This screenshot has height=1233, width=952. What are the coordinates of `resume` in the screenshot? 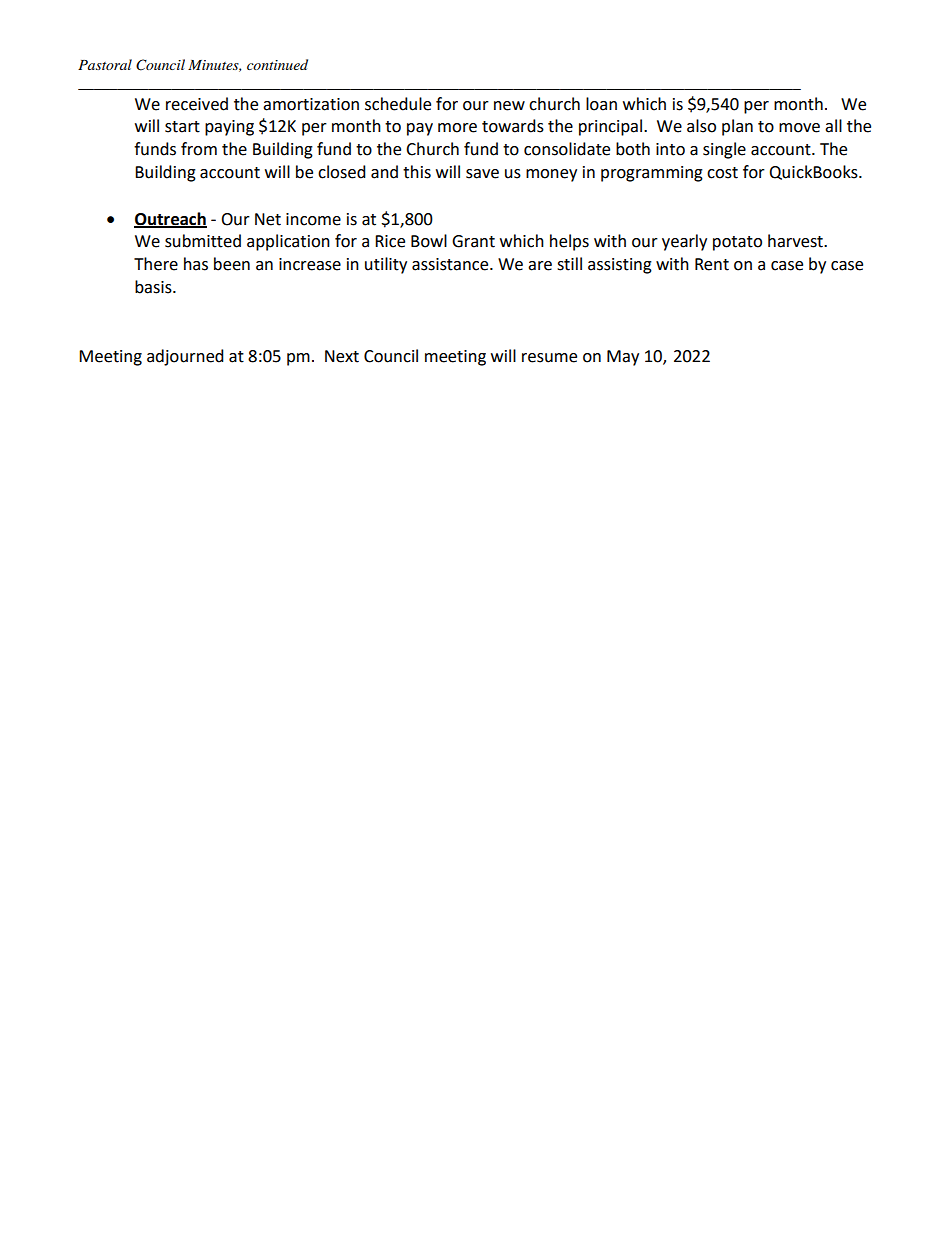 It's located at (549, 358).
